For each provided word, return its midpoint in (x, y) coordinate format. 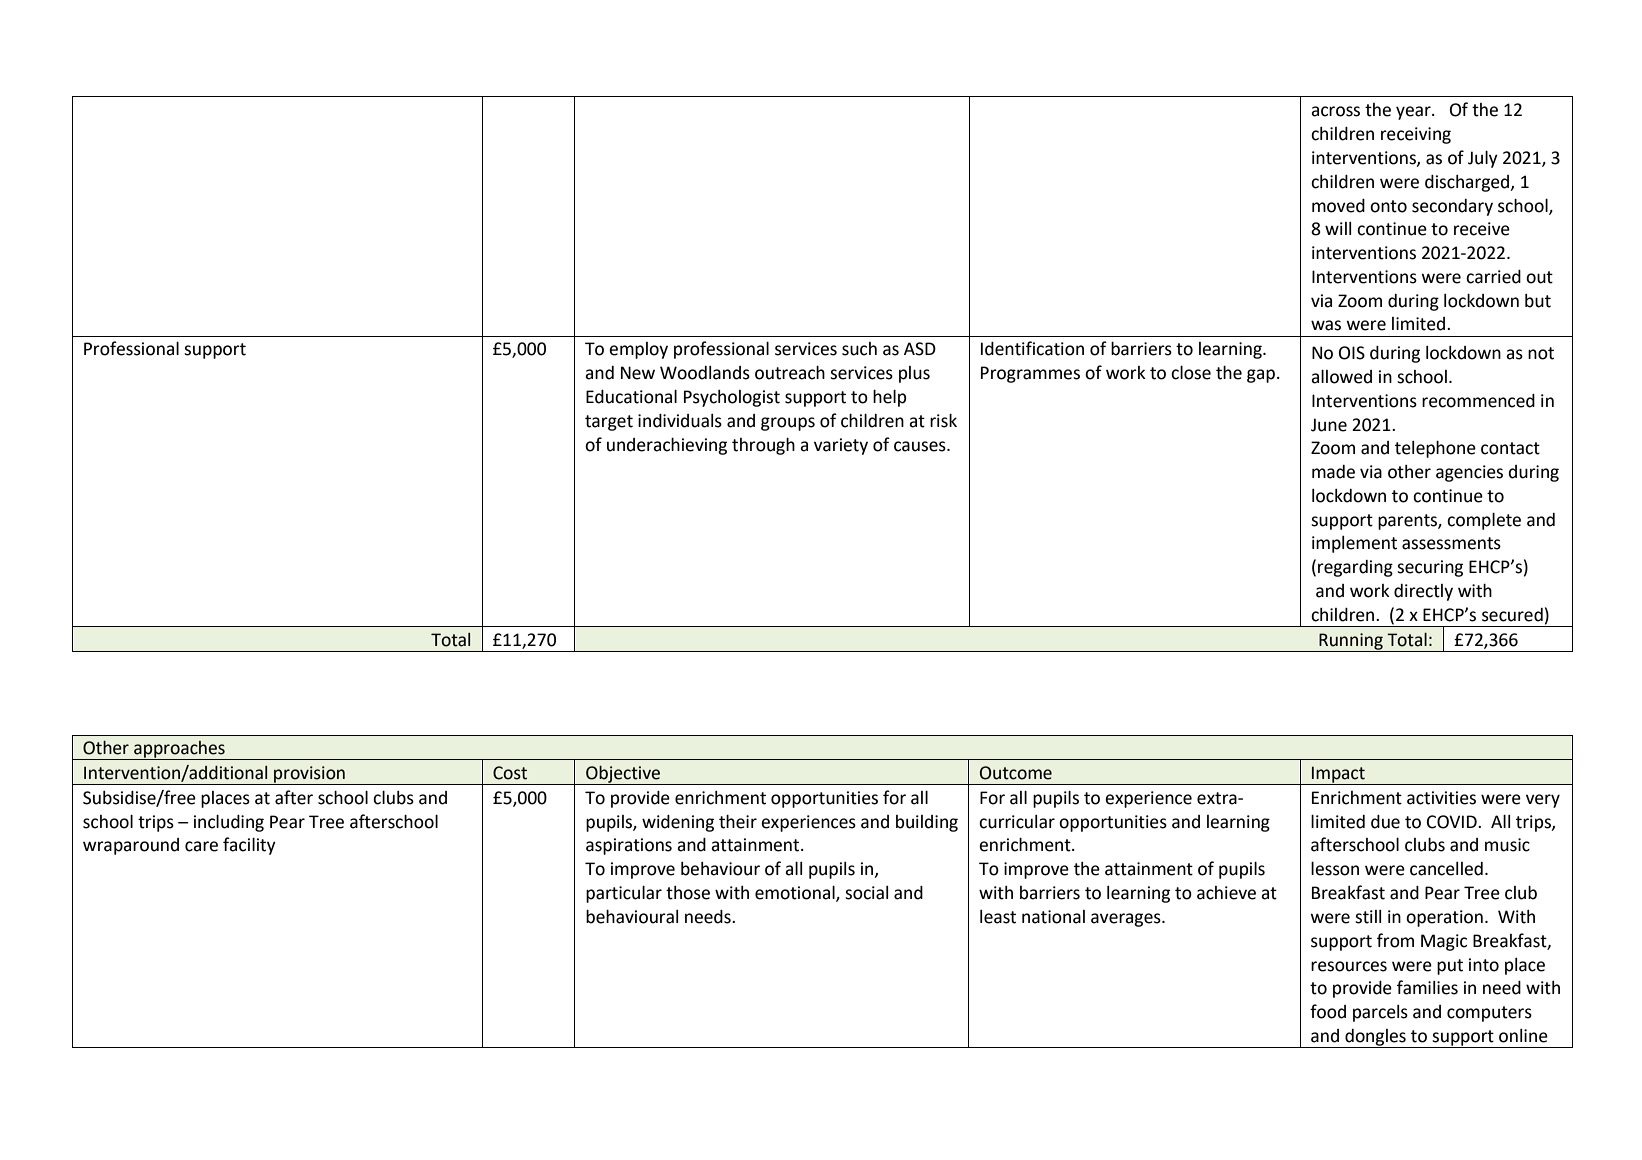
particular (624, 894)
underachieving (667, 446)
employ (638, 350)
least (998, 917)
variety (841, 446)
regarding (1355, 568)
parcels (1380, 1013)
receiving (1416, 135)
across (1335, 111)
